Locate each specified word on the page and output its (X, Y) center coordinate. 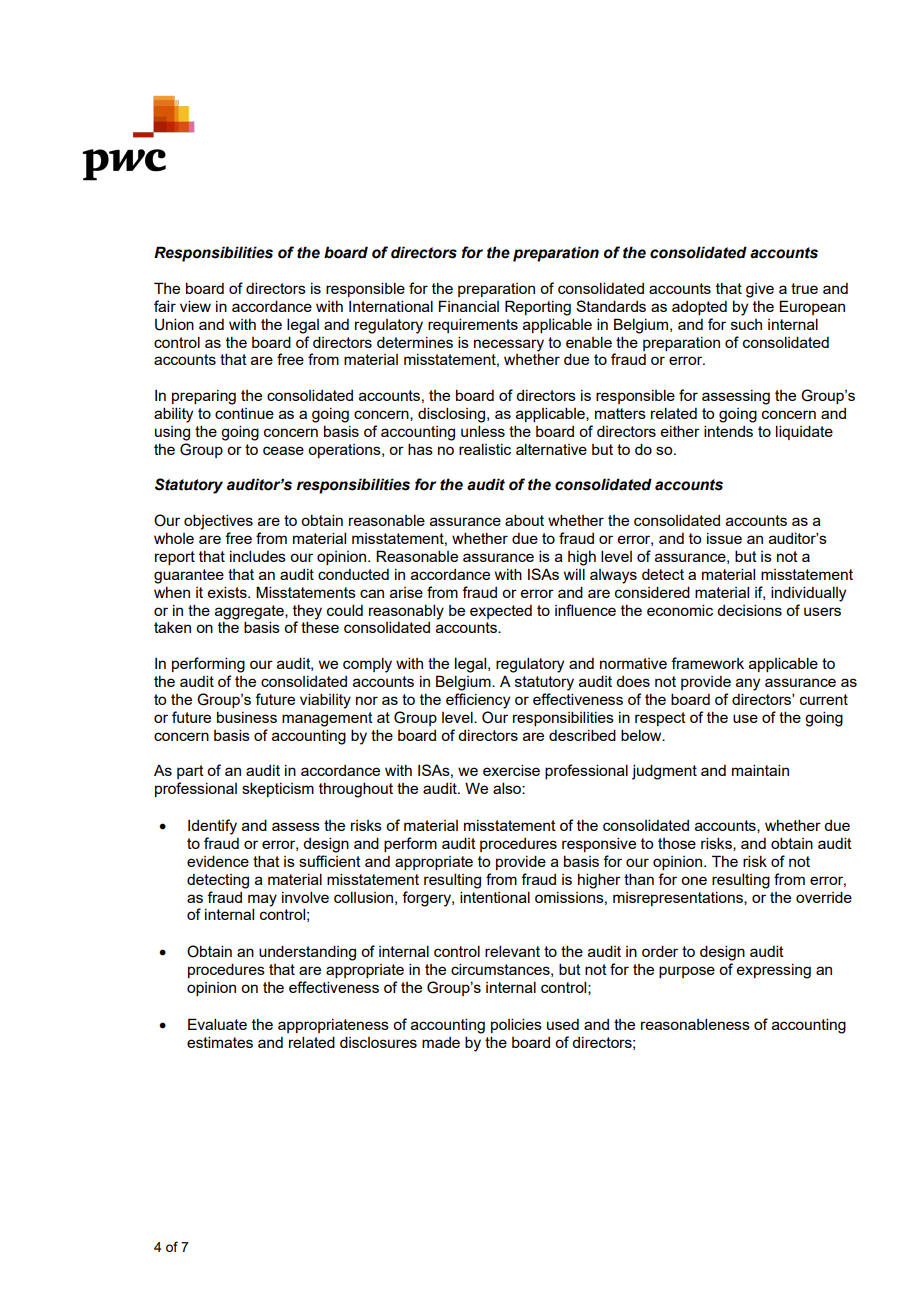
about (524, 520)
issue (724, 538)
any (748, 684)
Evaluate (217, 1024)
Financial (469, 306)
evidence (218, 861)
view (195, 306)
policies (516, 1025)
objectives (218, 522)
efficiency (478, 701)
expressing (774, 971)
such (746, 324)
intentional (495, 897)
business (247, 717)
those (677, 843)
